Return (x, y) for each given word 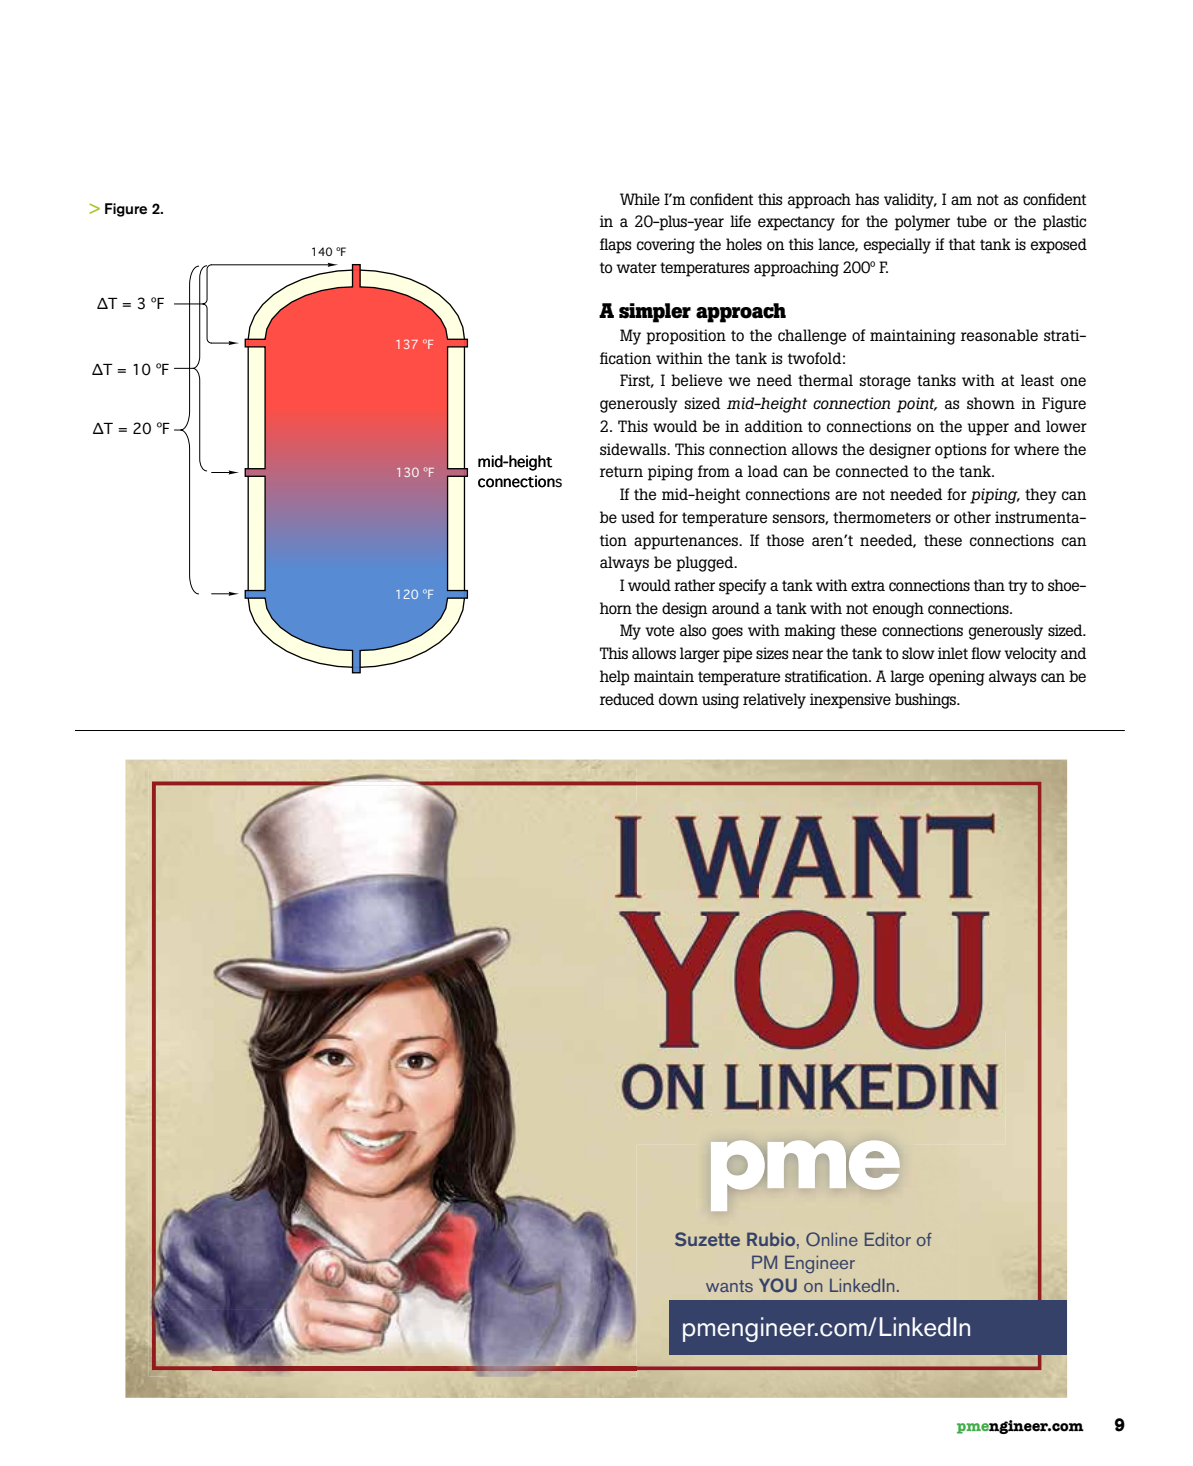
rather (694, 585)
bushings (926, 701)
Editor (888, 1239)
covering (666, 246)
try (1018, 587)
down (678, 699)
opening (957, 678)
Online (832, 1239)
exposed (1059, 246)
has (867, 199)
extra (868, 585)
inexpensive (850, 701)
